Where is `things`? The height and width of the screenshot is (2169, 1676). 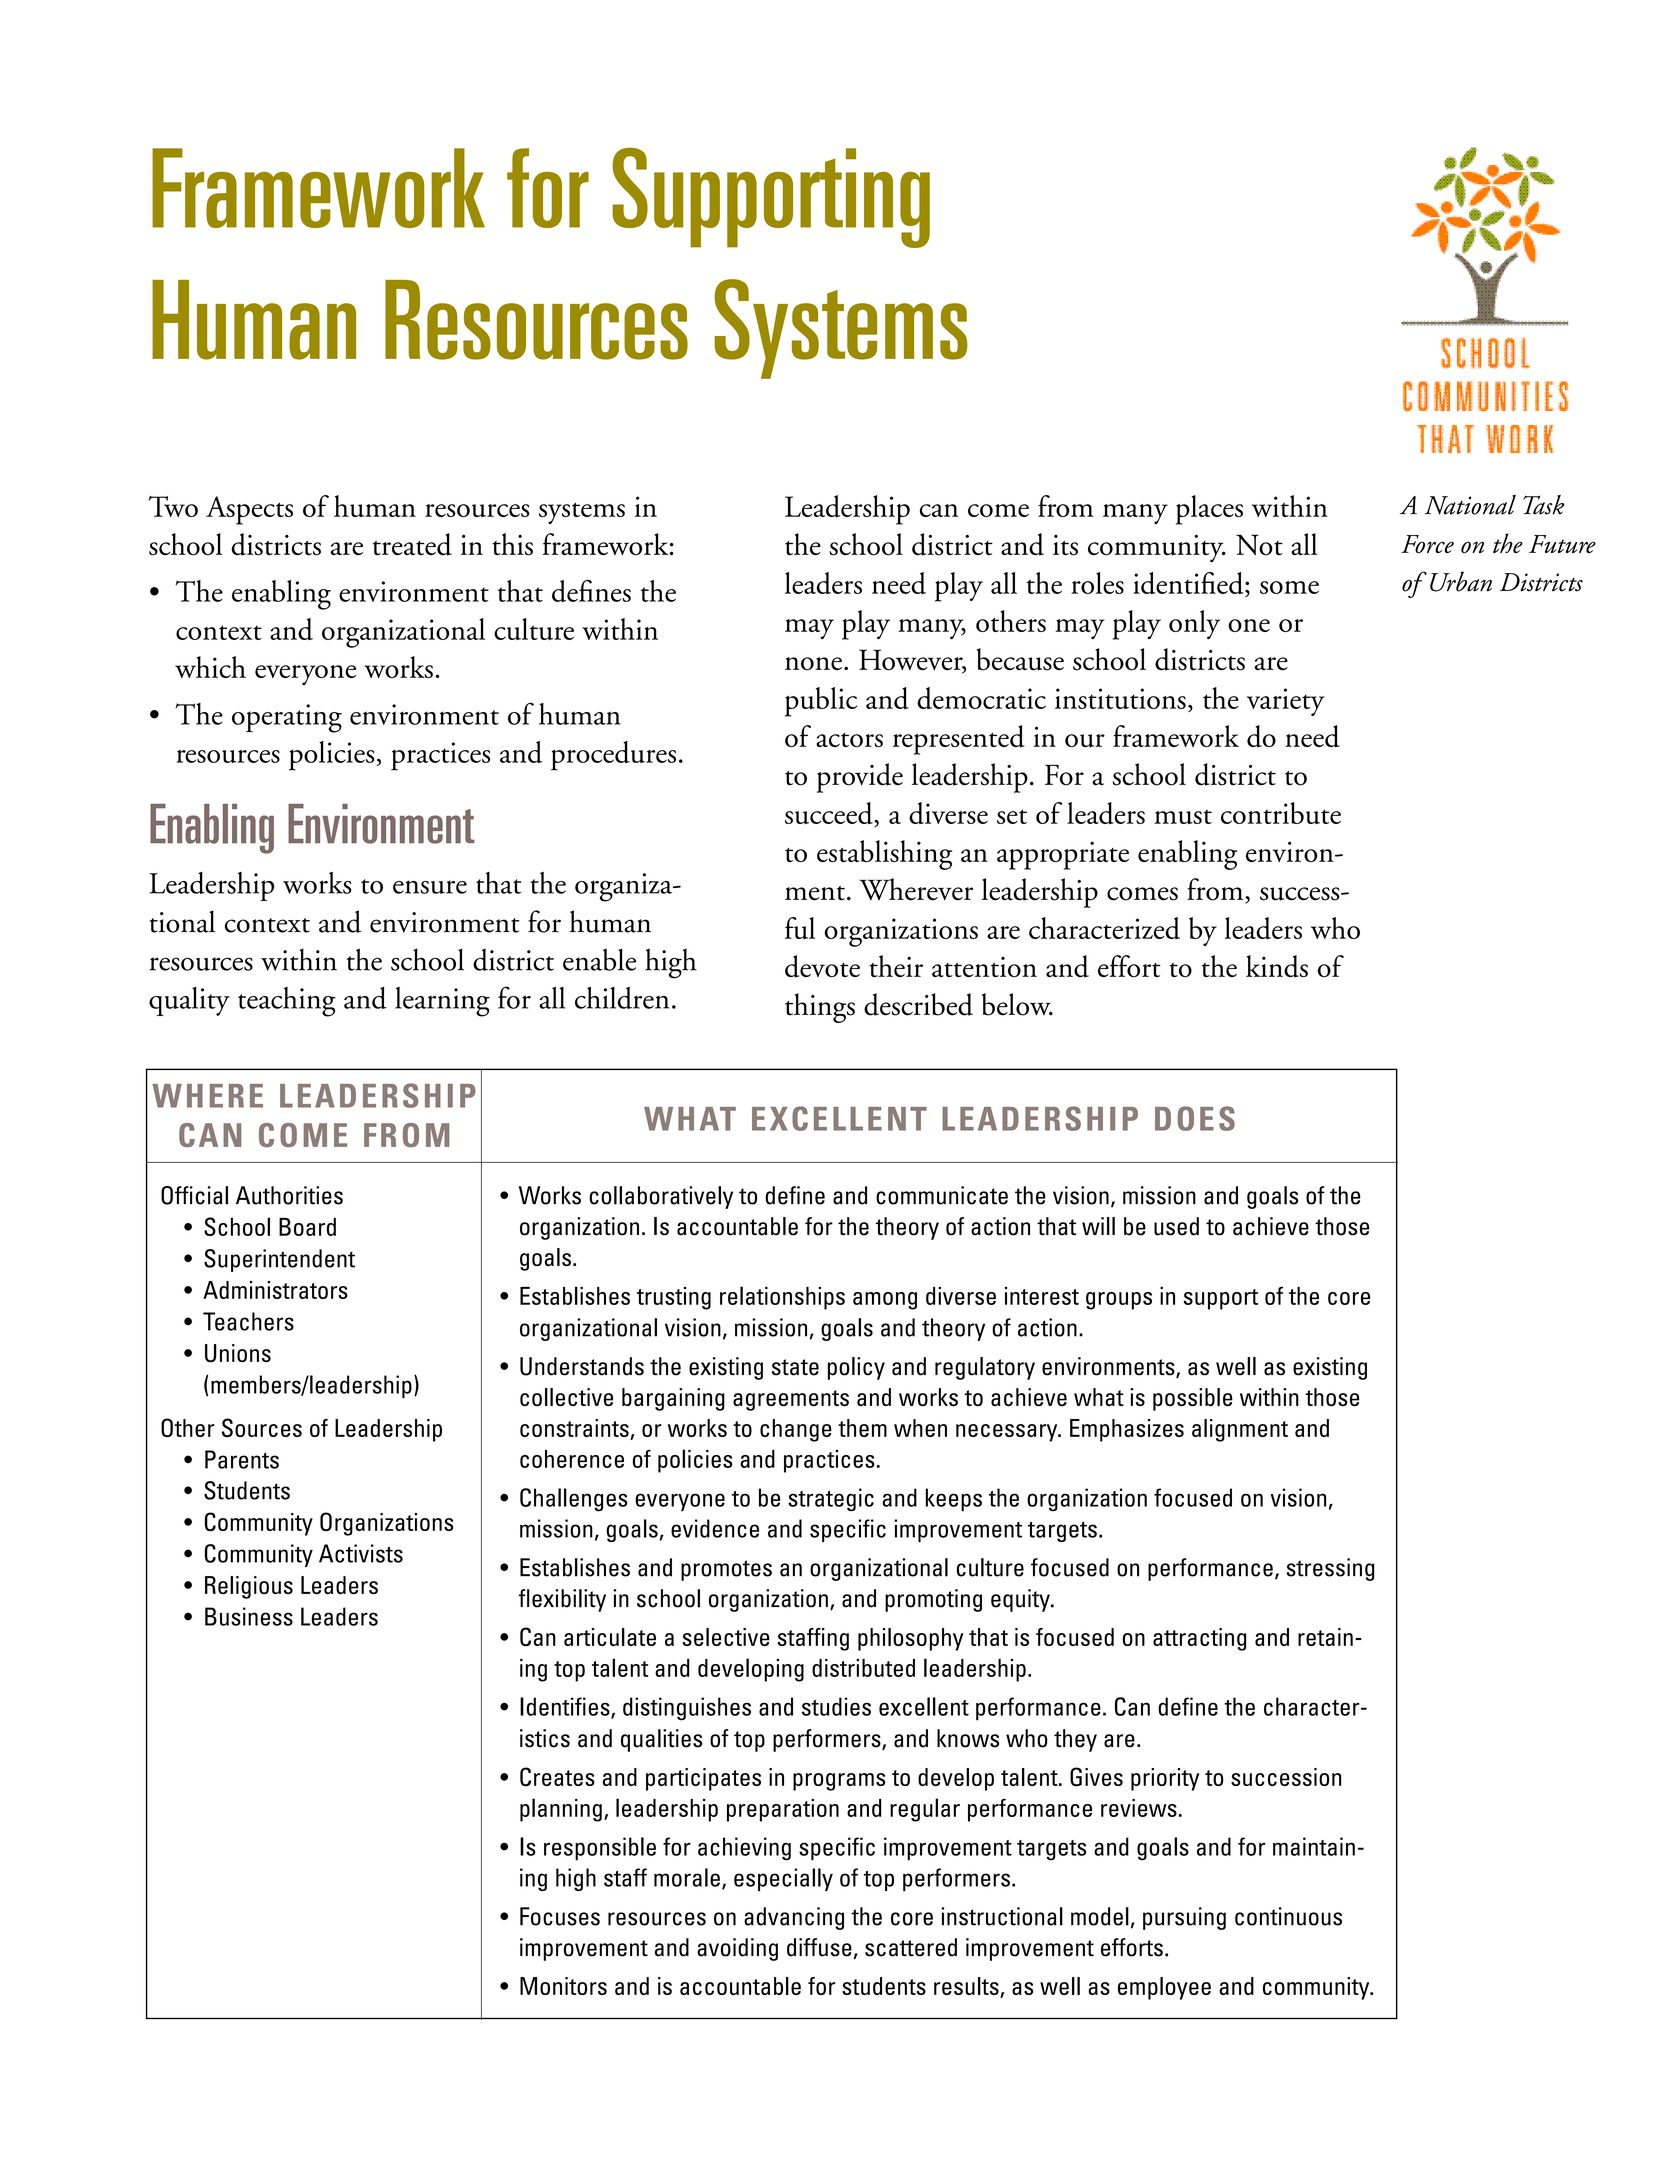
things is located at coordinates (820, 1008).
